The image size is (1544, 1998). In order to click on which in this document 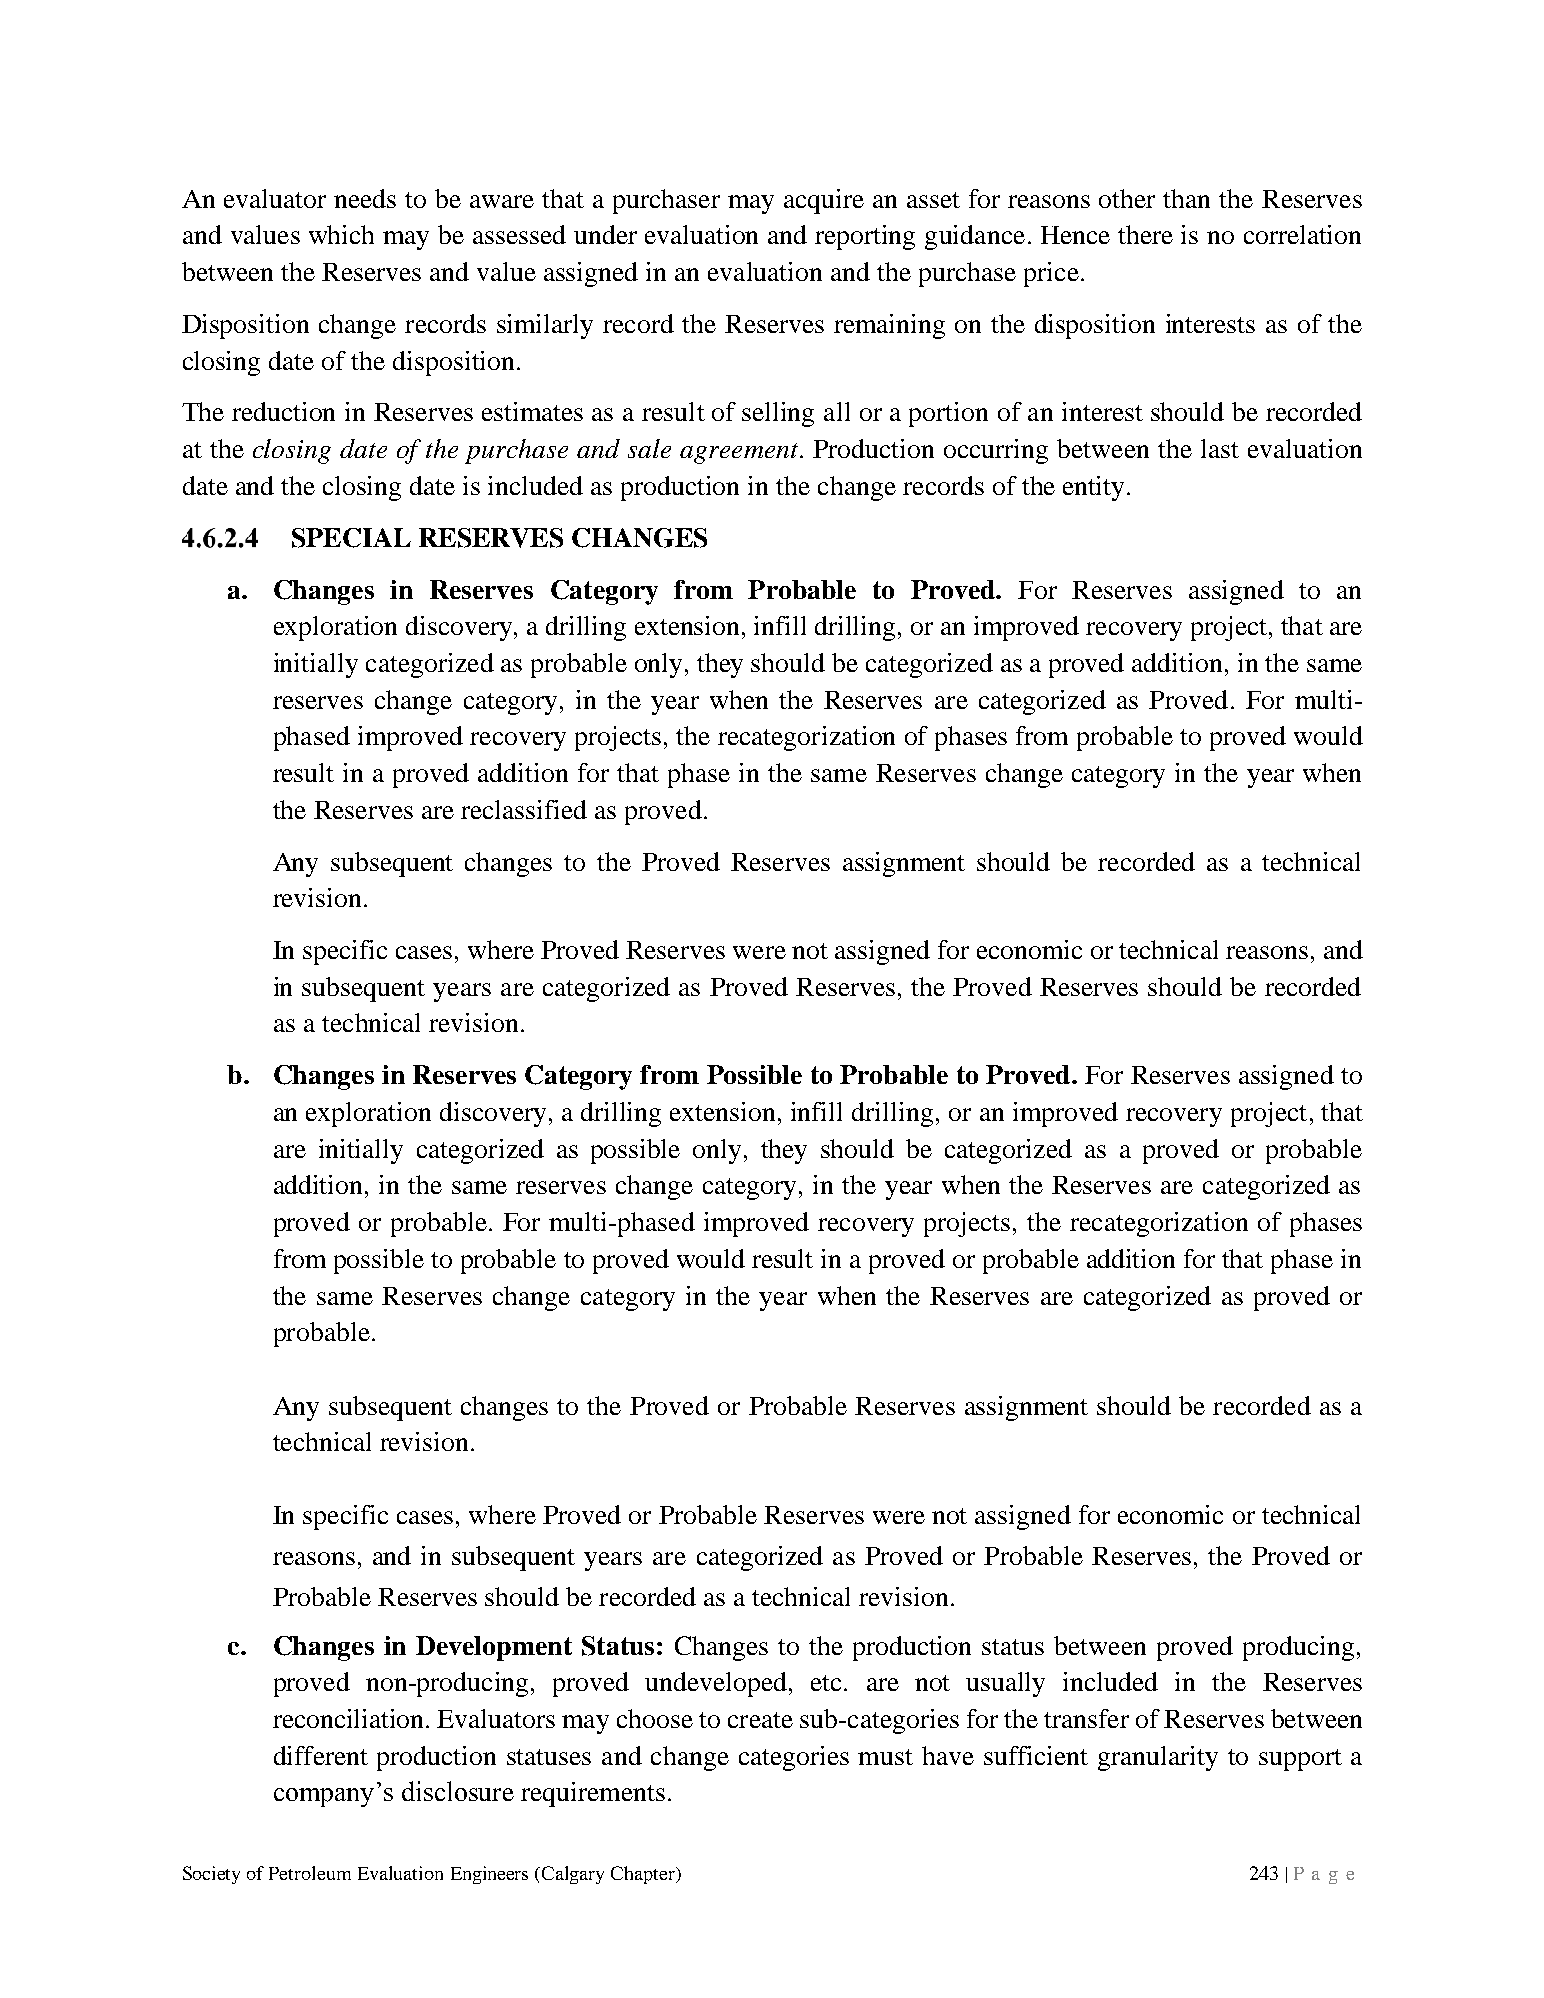, I will do `click(341, 234)`.
